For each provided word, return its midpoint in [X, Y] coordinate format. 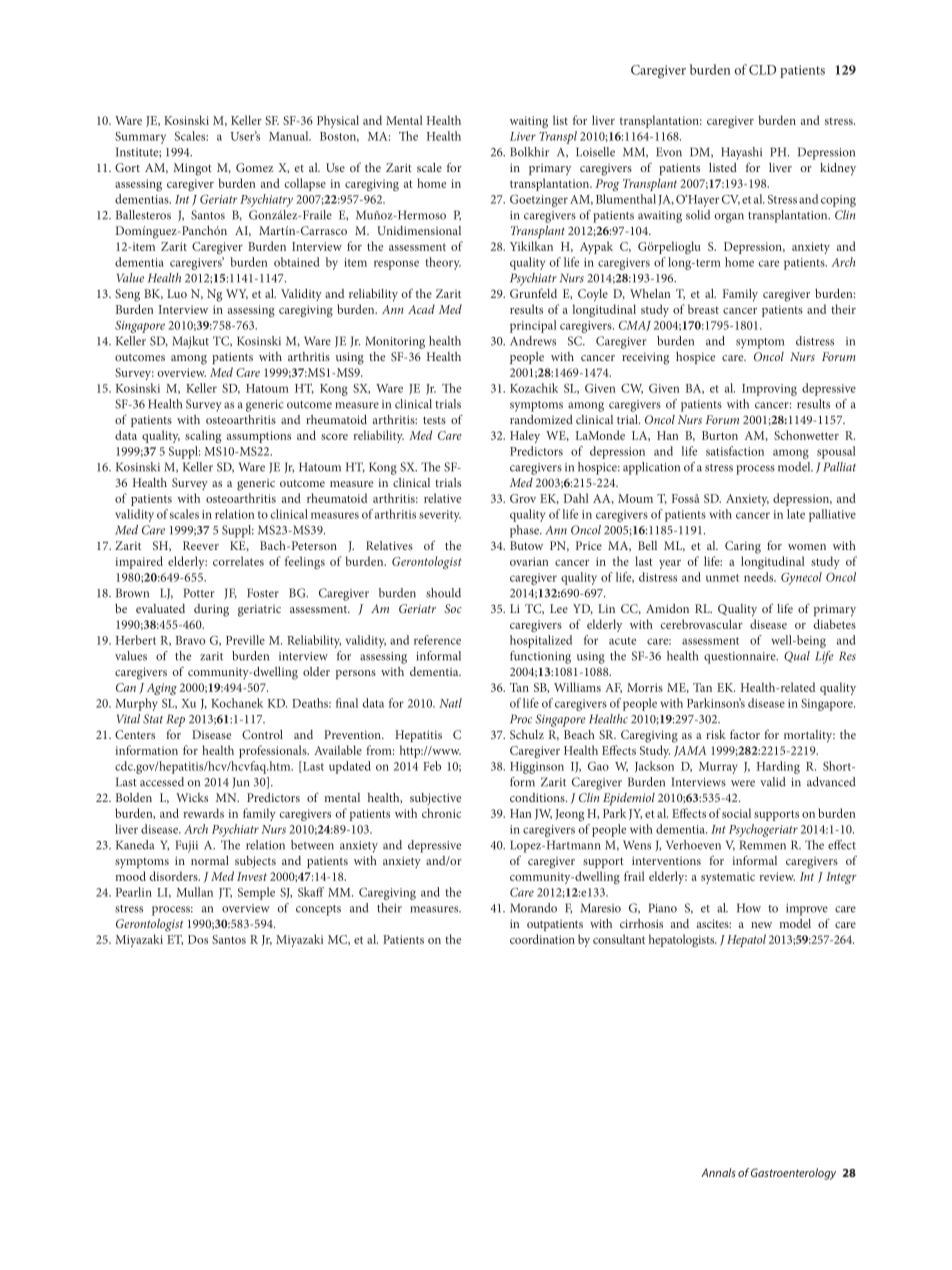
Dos [198, 939]
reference [437, 640]
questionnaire [741, 658]
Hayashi [741, 153]
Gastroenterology [793, 1174]
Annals [718, 1172]
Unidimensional [419, 230]
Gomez [255, 167]
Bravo [190, 640]
